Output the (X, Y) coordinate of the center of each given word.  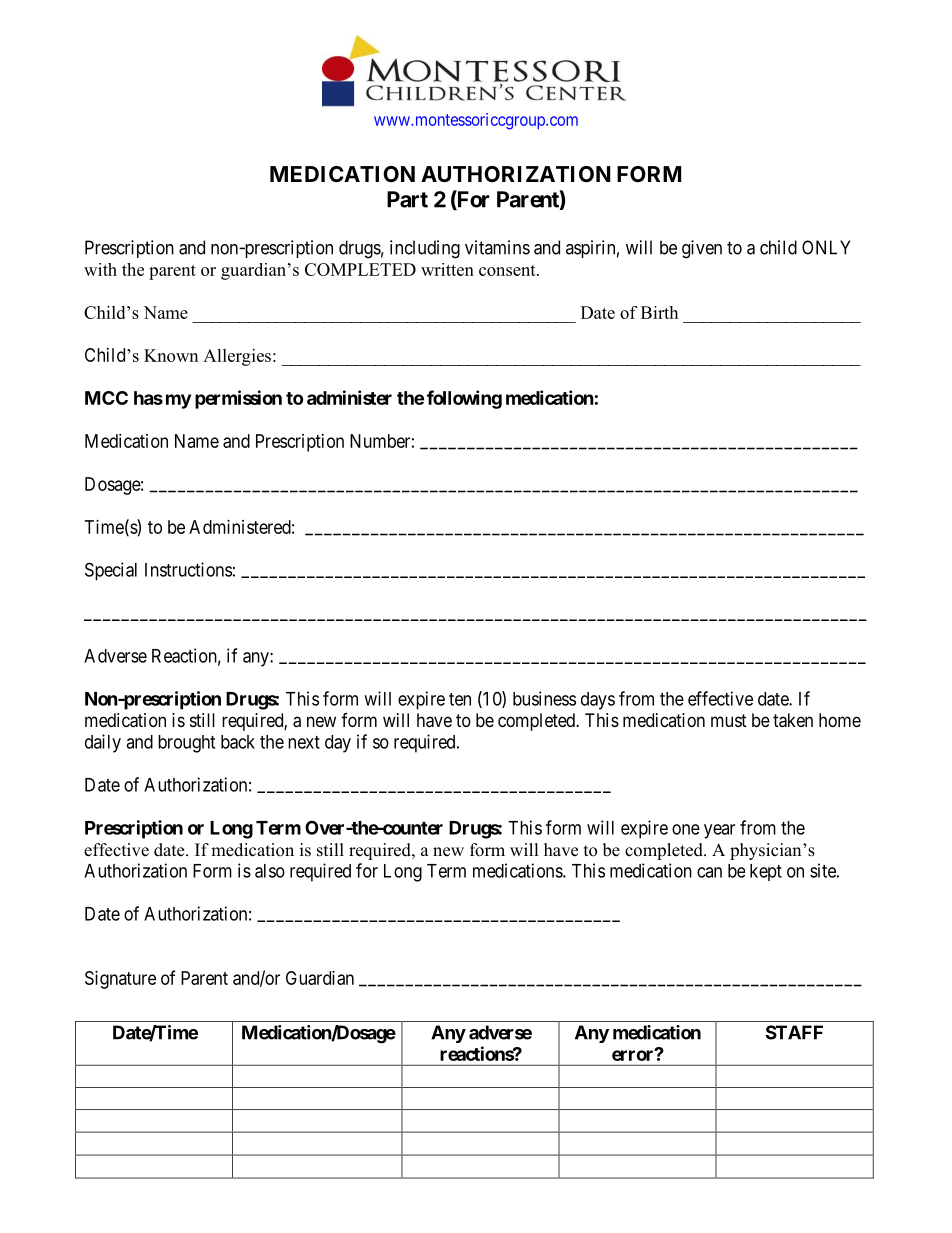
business (544, 698)
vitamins (497, 247)
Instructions (188, 569)
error (634, 1055)
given (702, 249)
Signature (120, 980)
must (729, 720)
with (100, 269)
